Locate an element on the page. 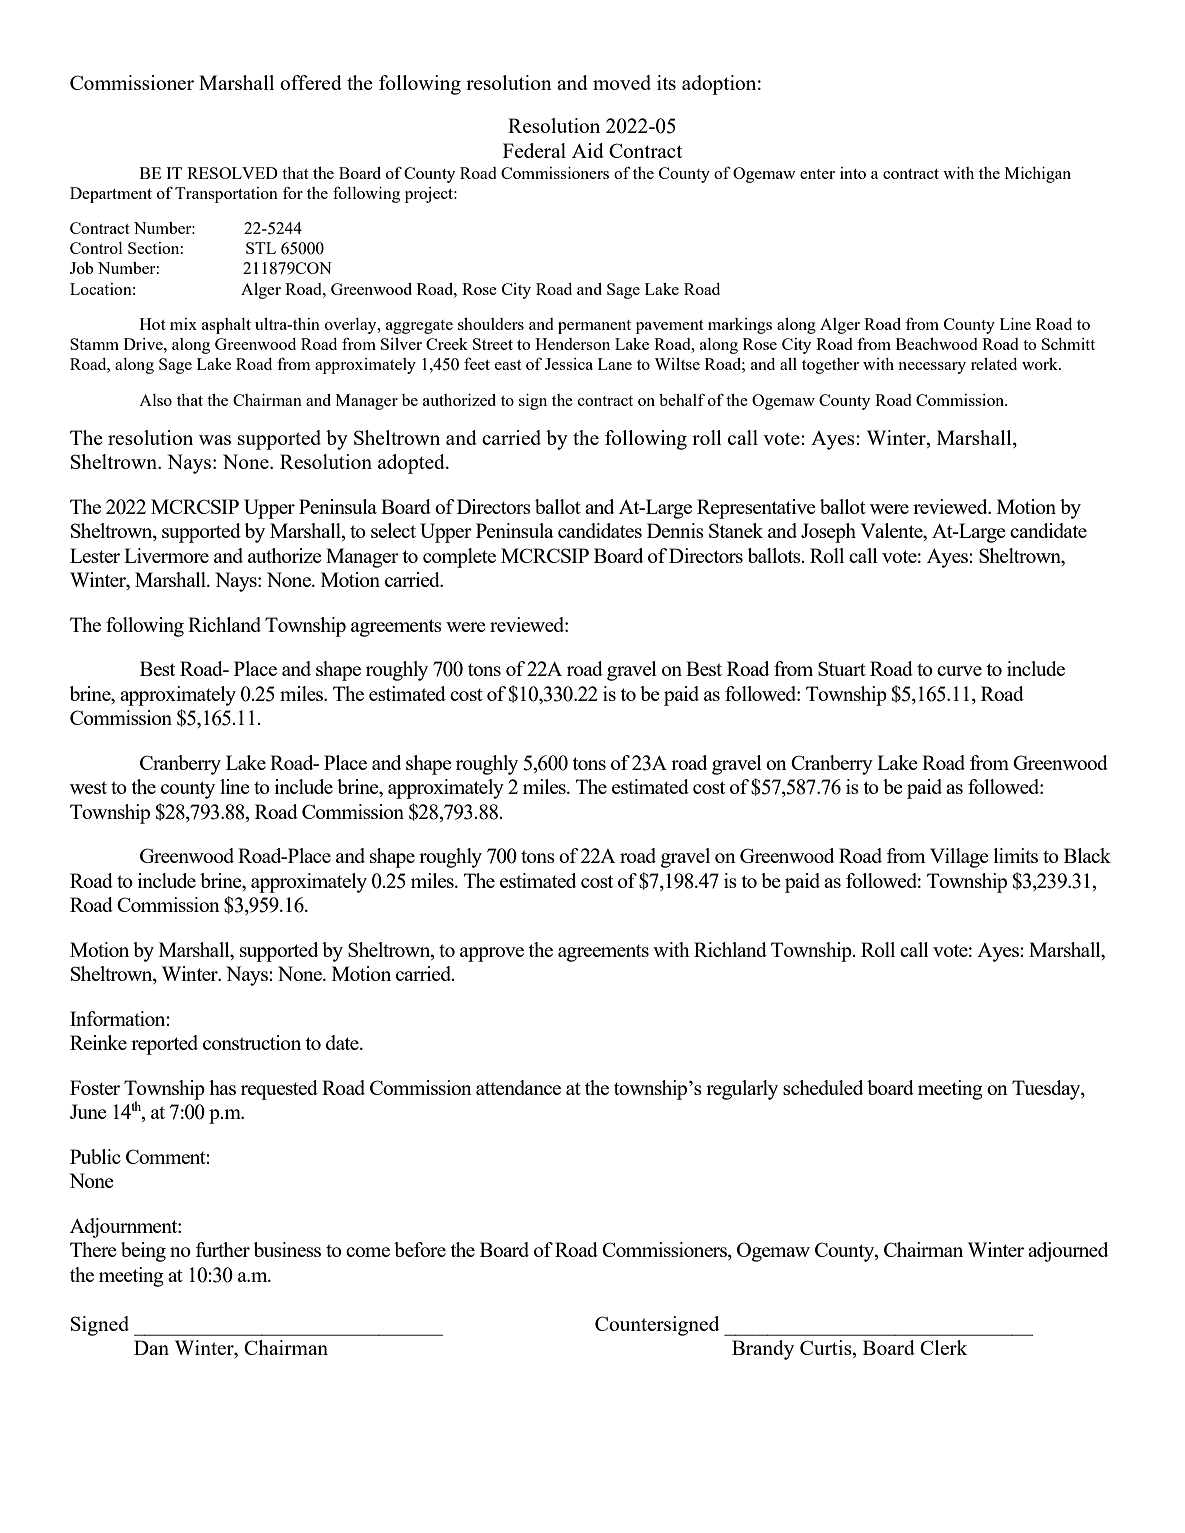 This page has width=1185, height=1533. before is located at coordinates (420, 1249).
